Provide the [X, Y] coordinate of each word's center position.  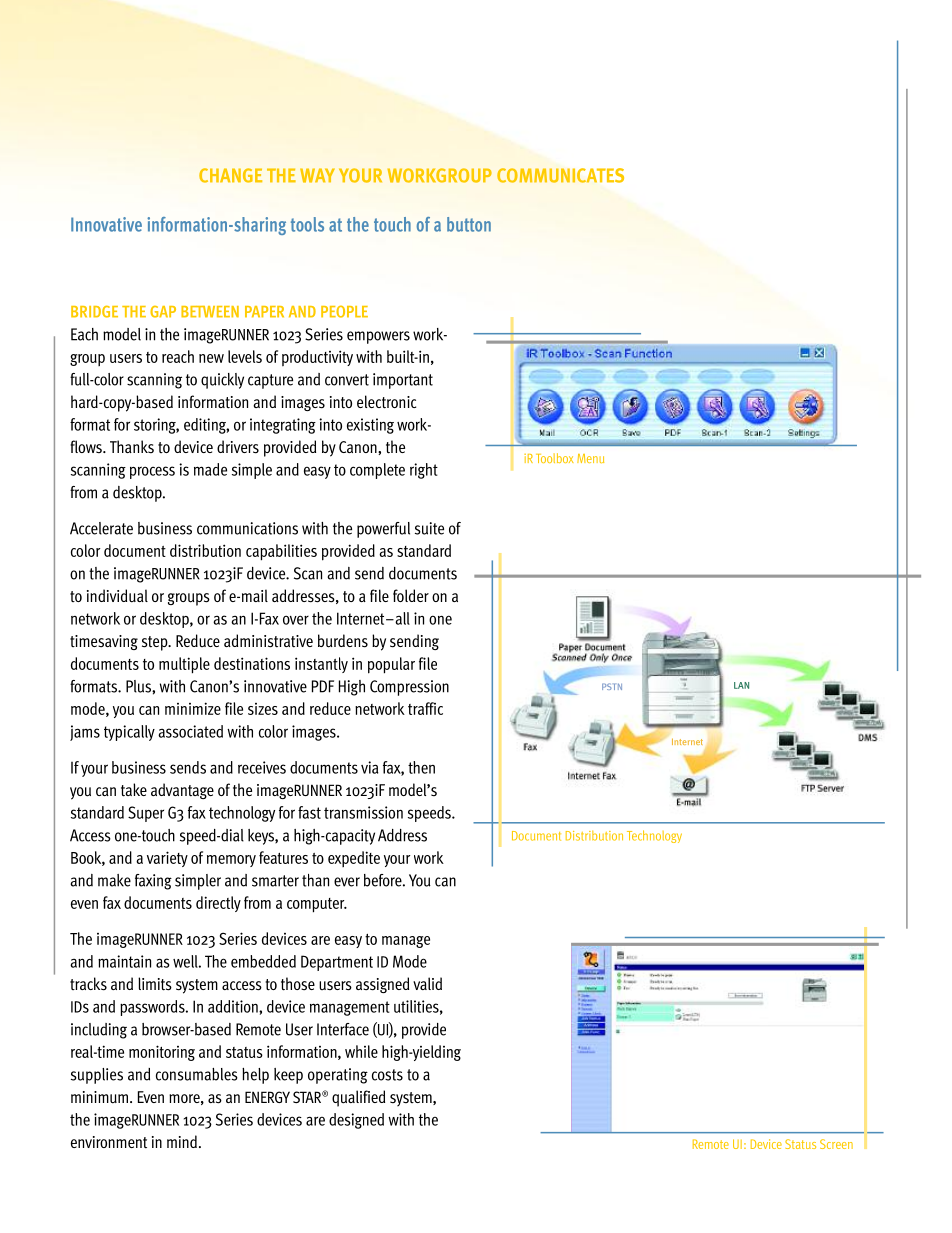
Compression [409, 688]
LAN [741, 685]
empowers [378, 337]
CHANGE [230, 175]
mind [182, 1141]
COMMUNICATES [560, 175]
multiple [184, 665]
